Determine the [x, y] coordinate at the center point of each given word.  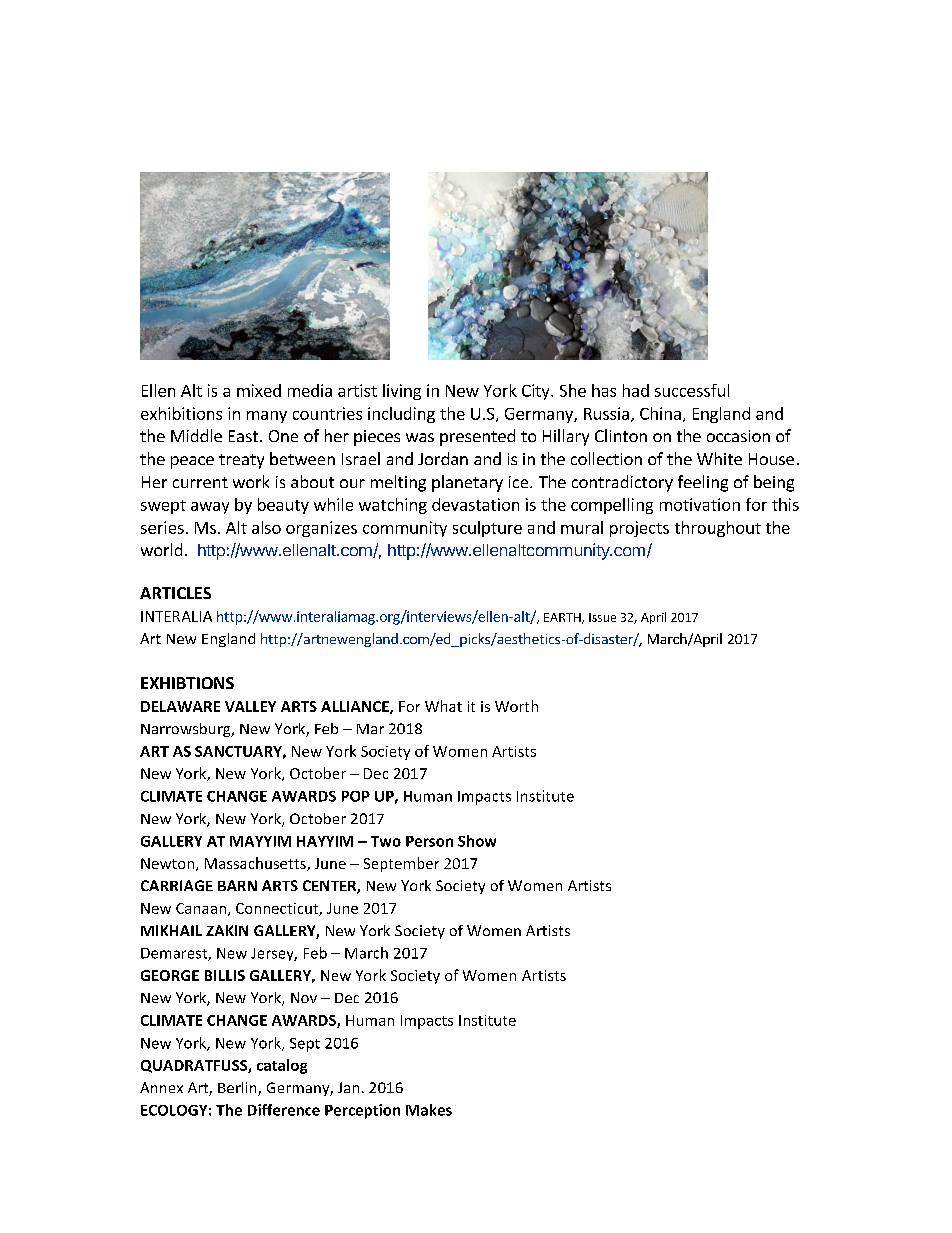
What [443, 706]
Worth [516, 706]
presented [477, 437]
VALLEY [250, 706]
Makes [429, 1110]
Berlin [238, 1089]
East [243, 436]
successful [692, 390]
